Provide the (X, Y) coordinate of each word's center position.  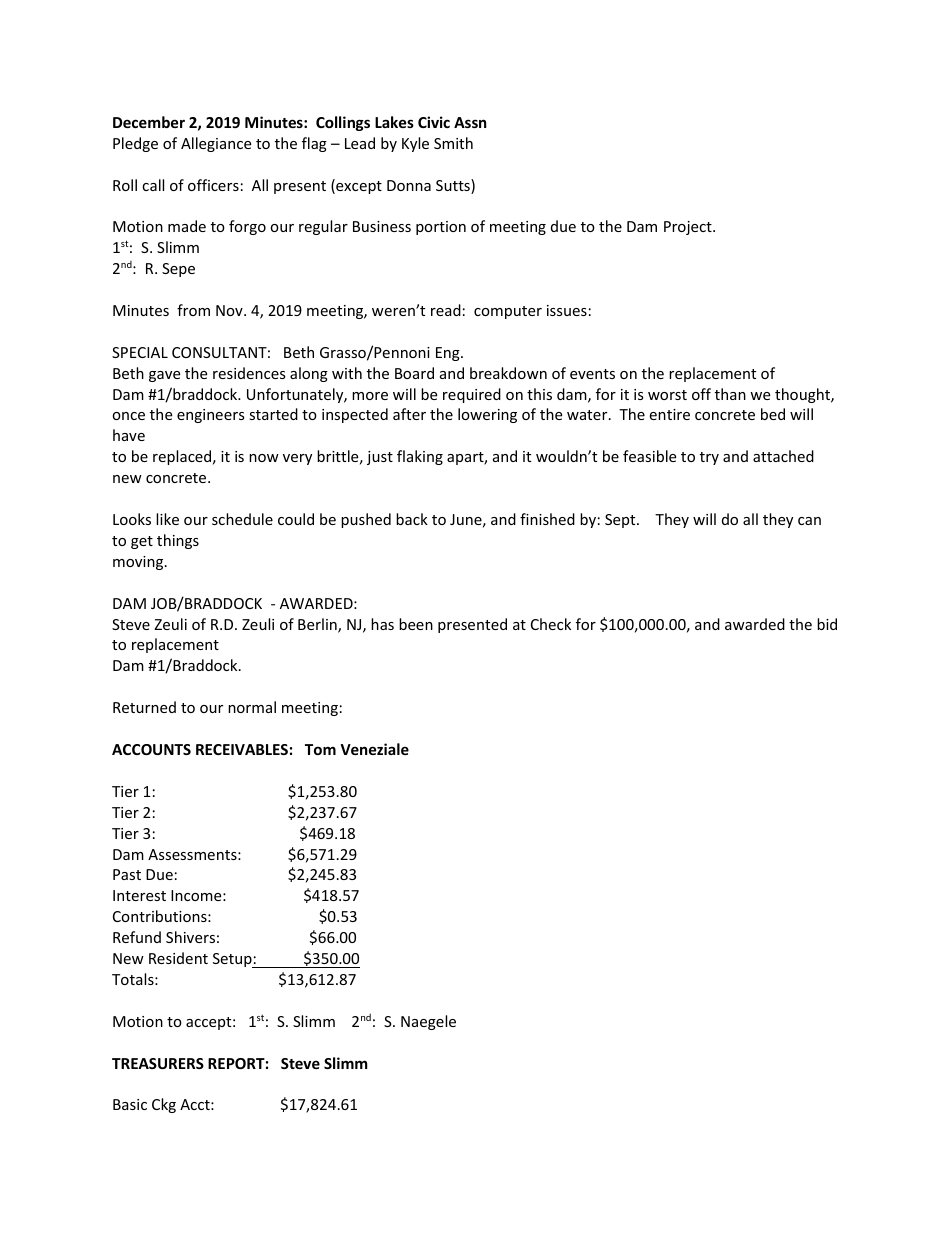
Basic (130, 1104)
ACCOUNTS (151, 749)
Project (689, 228)
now (264, 458)
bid (827, 624)
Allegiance (216, 144)
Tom (320, 749)
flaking (420, 457)
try (709, 458)
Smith (453, 143)
